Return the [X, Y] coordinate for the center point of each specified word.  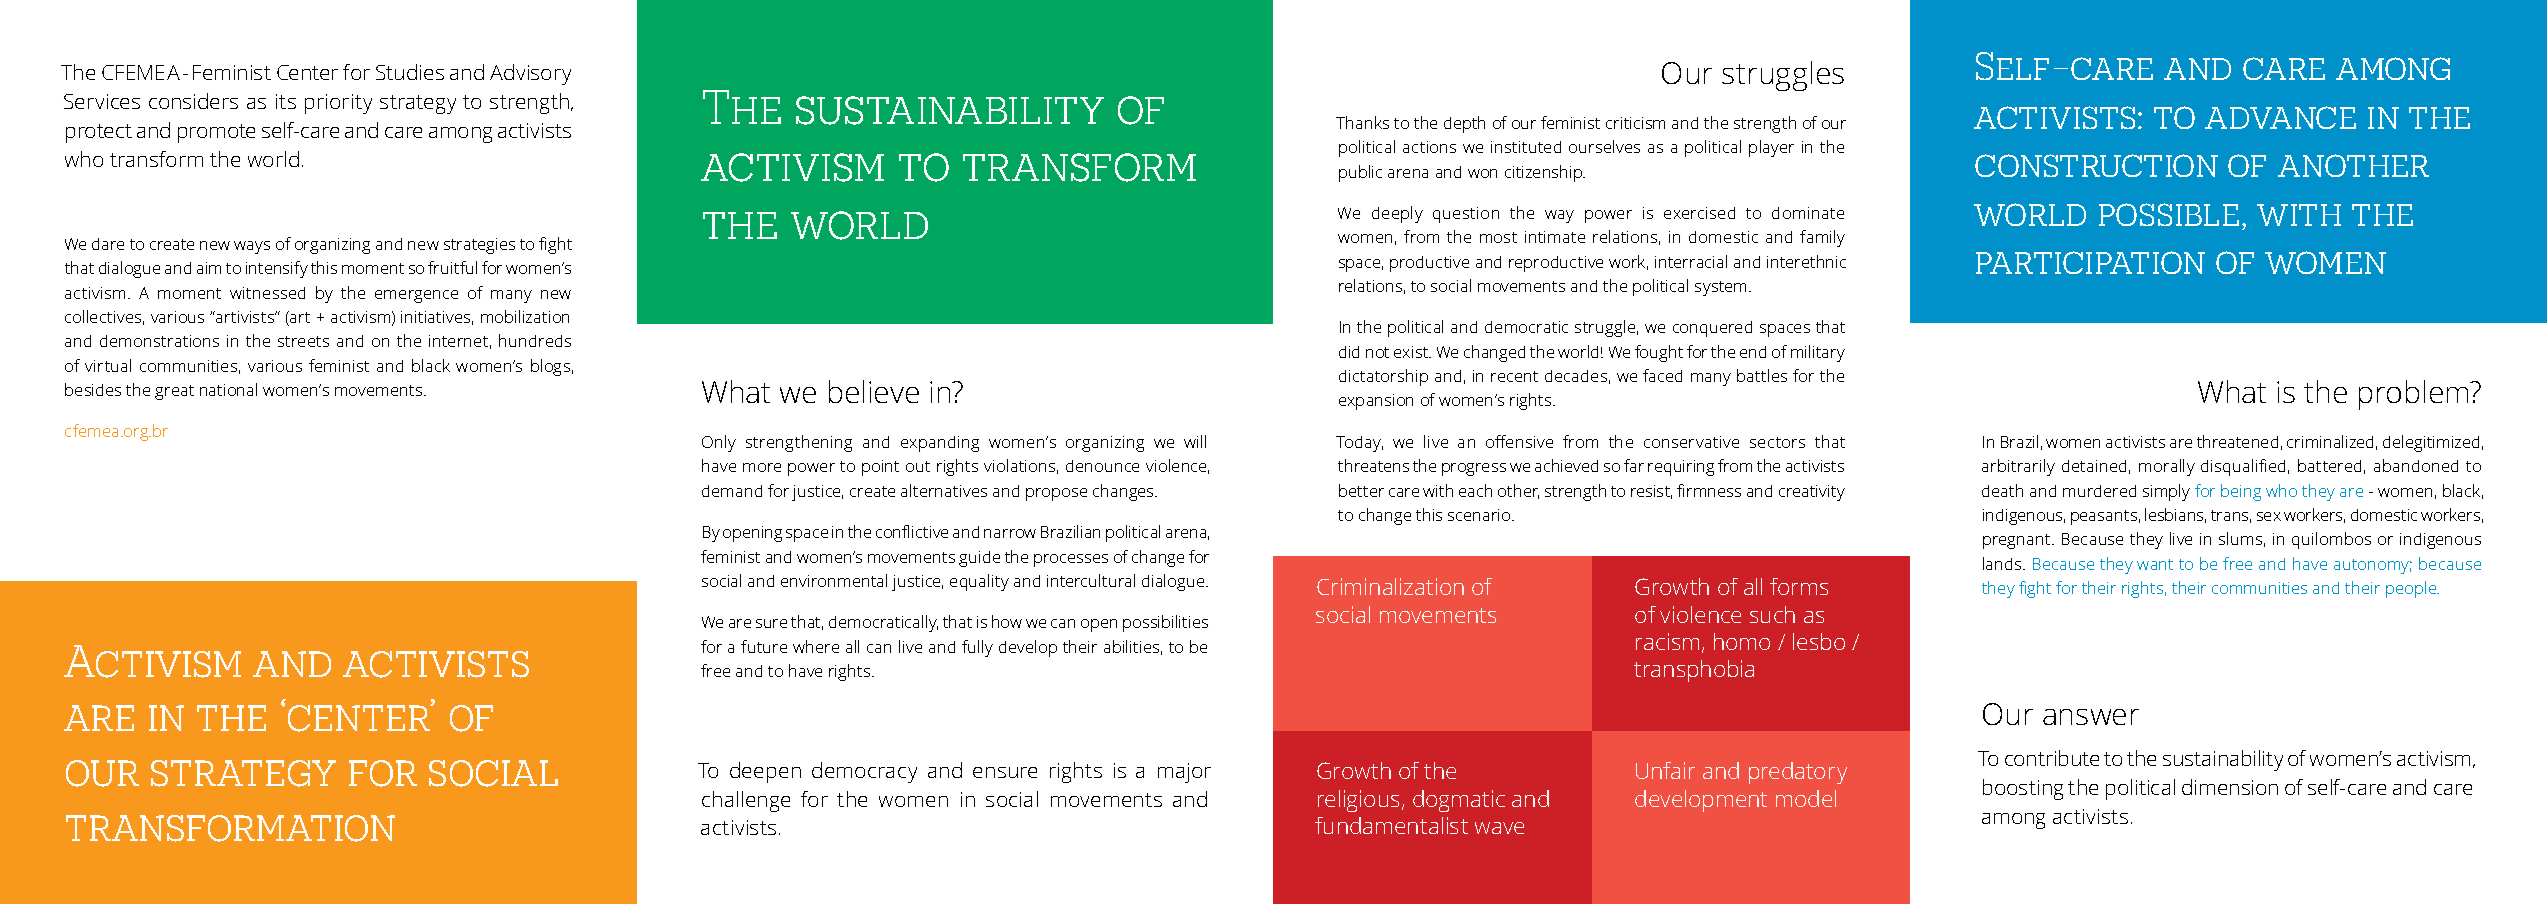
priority [338, 104]
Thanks [1362, 122]
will [1195, 441]
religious [1358, 801]
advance [2280, 117]
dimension [2230, 787]
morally [2167, 467]
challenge [746, 801]
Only [719, 443]
